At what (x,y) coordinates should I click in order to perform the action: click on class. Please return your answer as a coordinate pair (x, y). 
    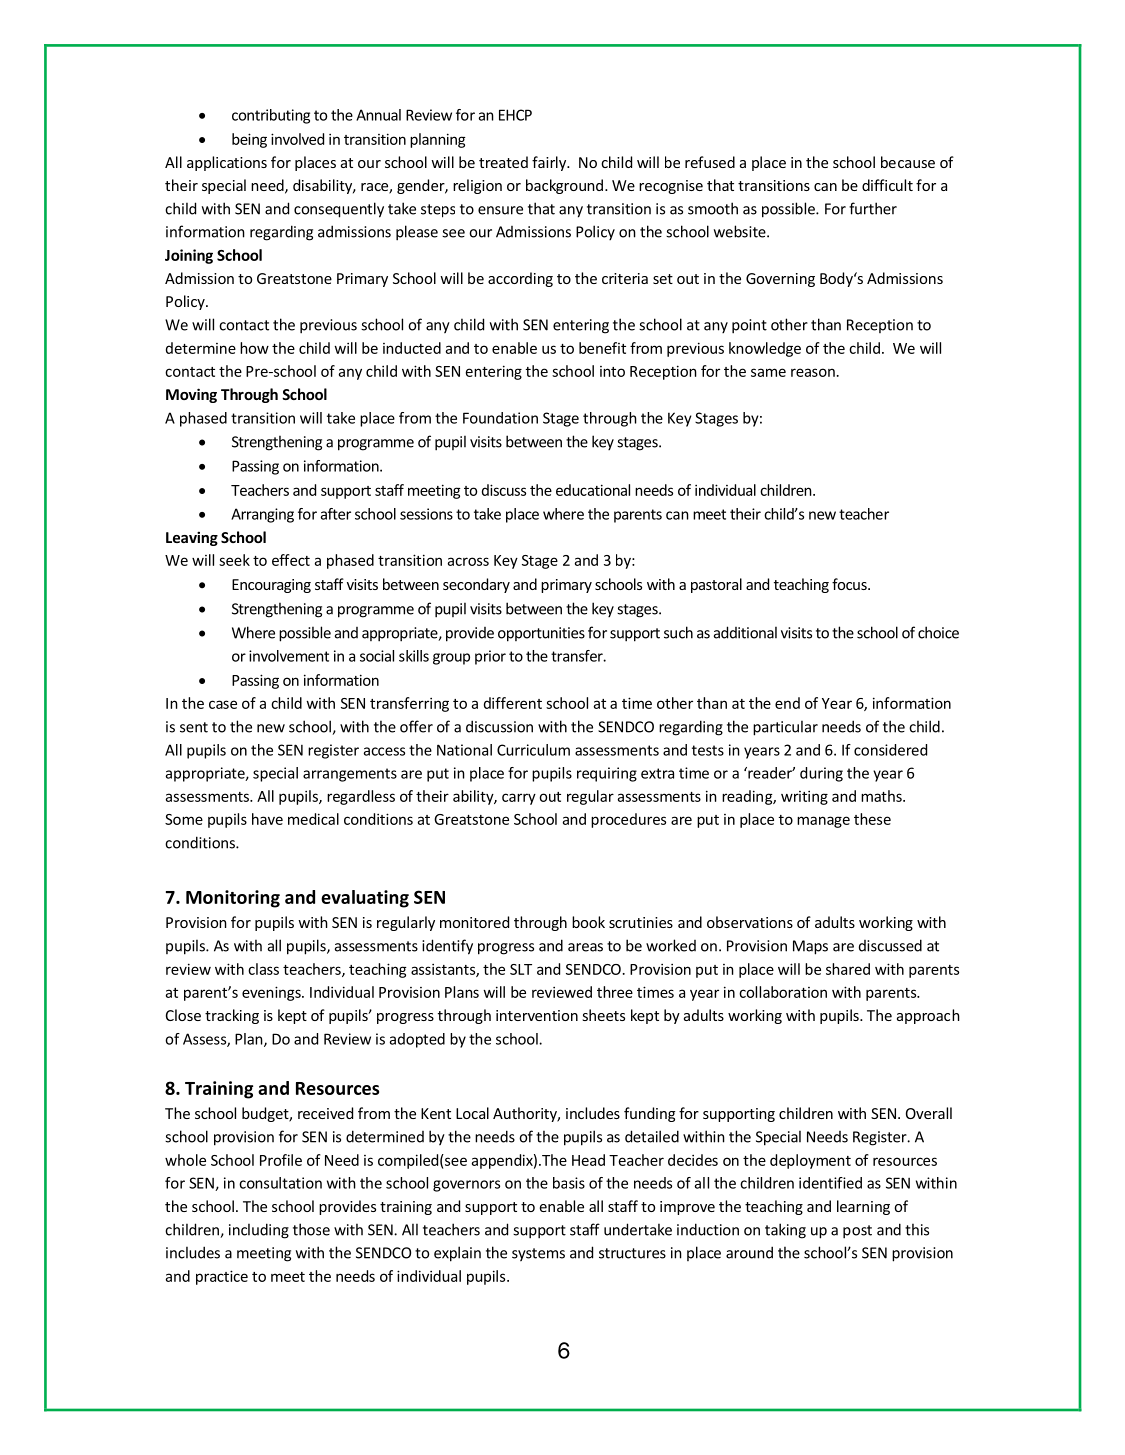
    Looking at the image, I should click on (263, 969).
